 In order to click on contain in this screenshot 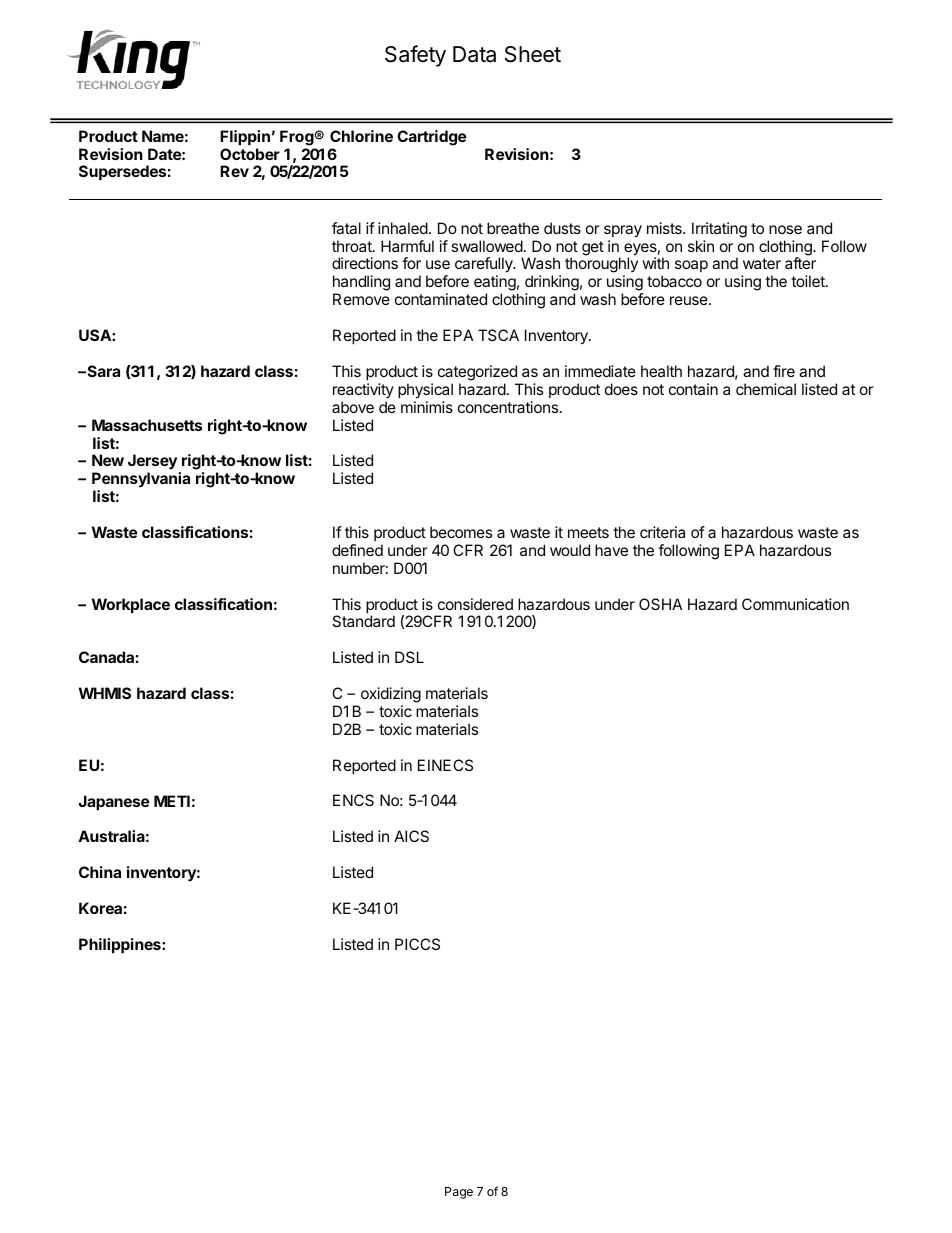, I will do `click(693, 389)`.
